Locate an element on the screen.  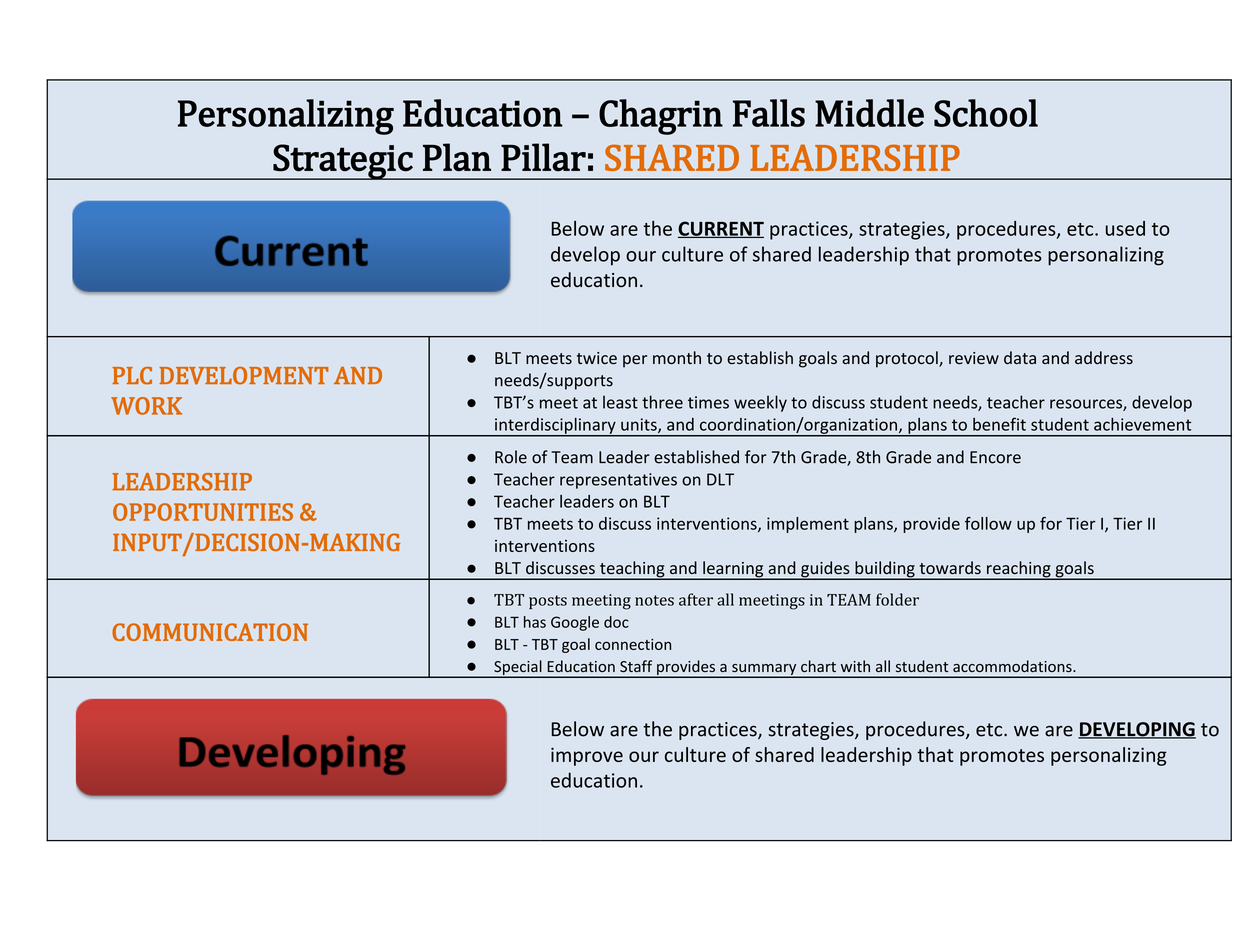
Chagrin is located at coordinates (661, 117).
